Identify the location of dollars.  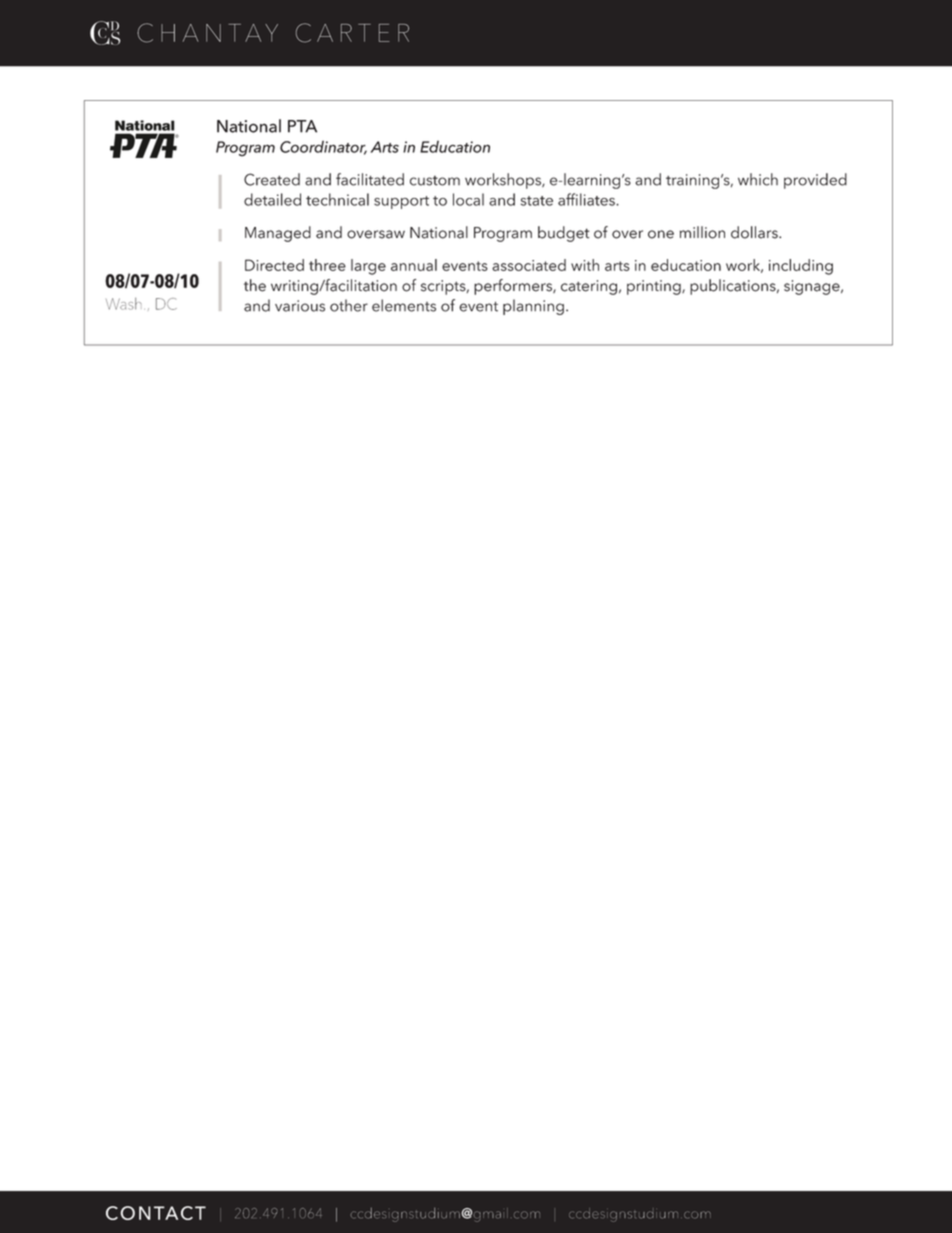
(755, 232).
